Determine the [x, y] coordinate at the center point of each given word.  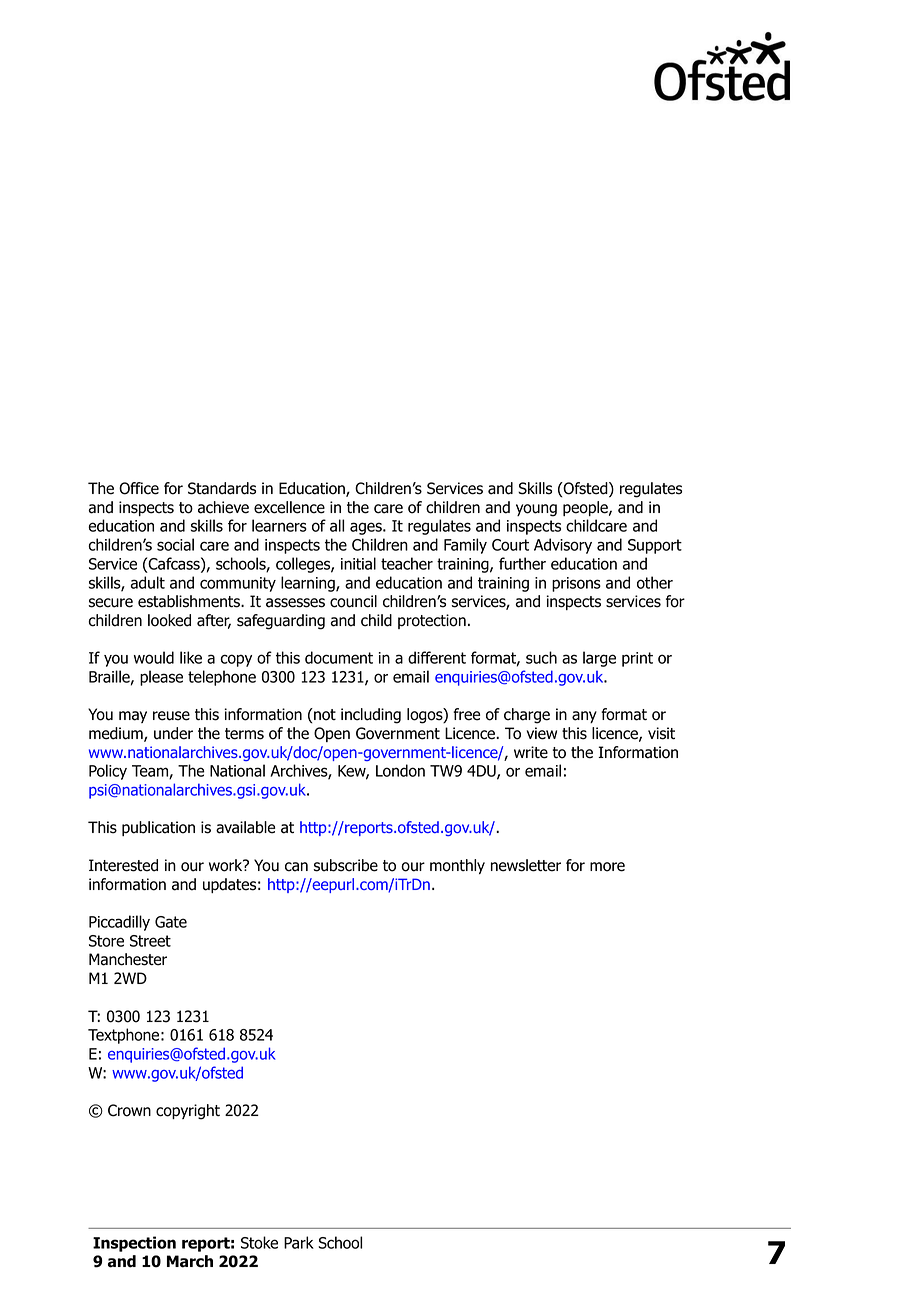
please [161, 678]
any [584, 717]
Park [299, 1242]
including [371, 716]
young [536, 510]
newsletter [526, 865]
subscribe [346, 865]
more [607, 867]
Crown [129, 1110]
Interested [123, 865]
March [190, 1261]
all [337, 525]
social [175, 544]
